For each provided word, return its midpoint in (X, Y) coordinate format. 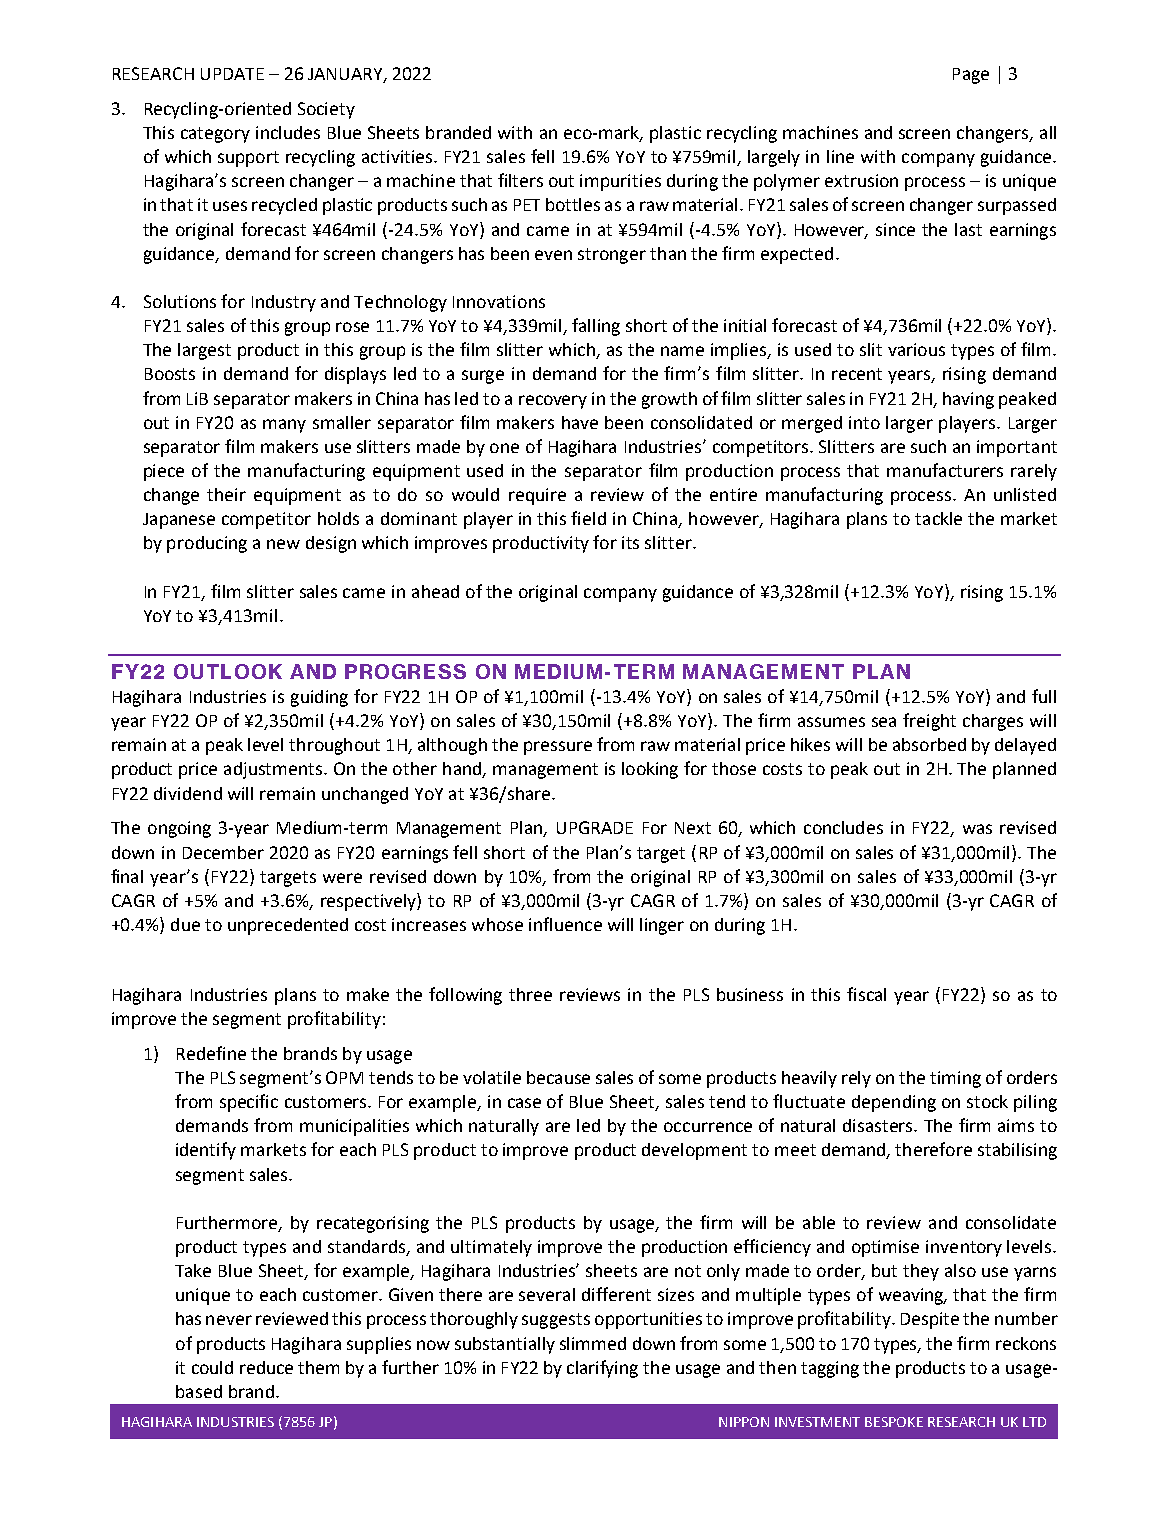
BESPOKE (894, 1422)
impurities (620, 182)
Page (971, 76)
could (212, 1367)
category (215, 135)
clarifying (602, 1369)
